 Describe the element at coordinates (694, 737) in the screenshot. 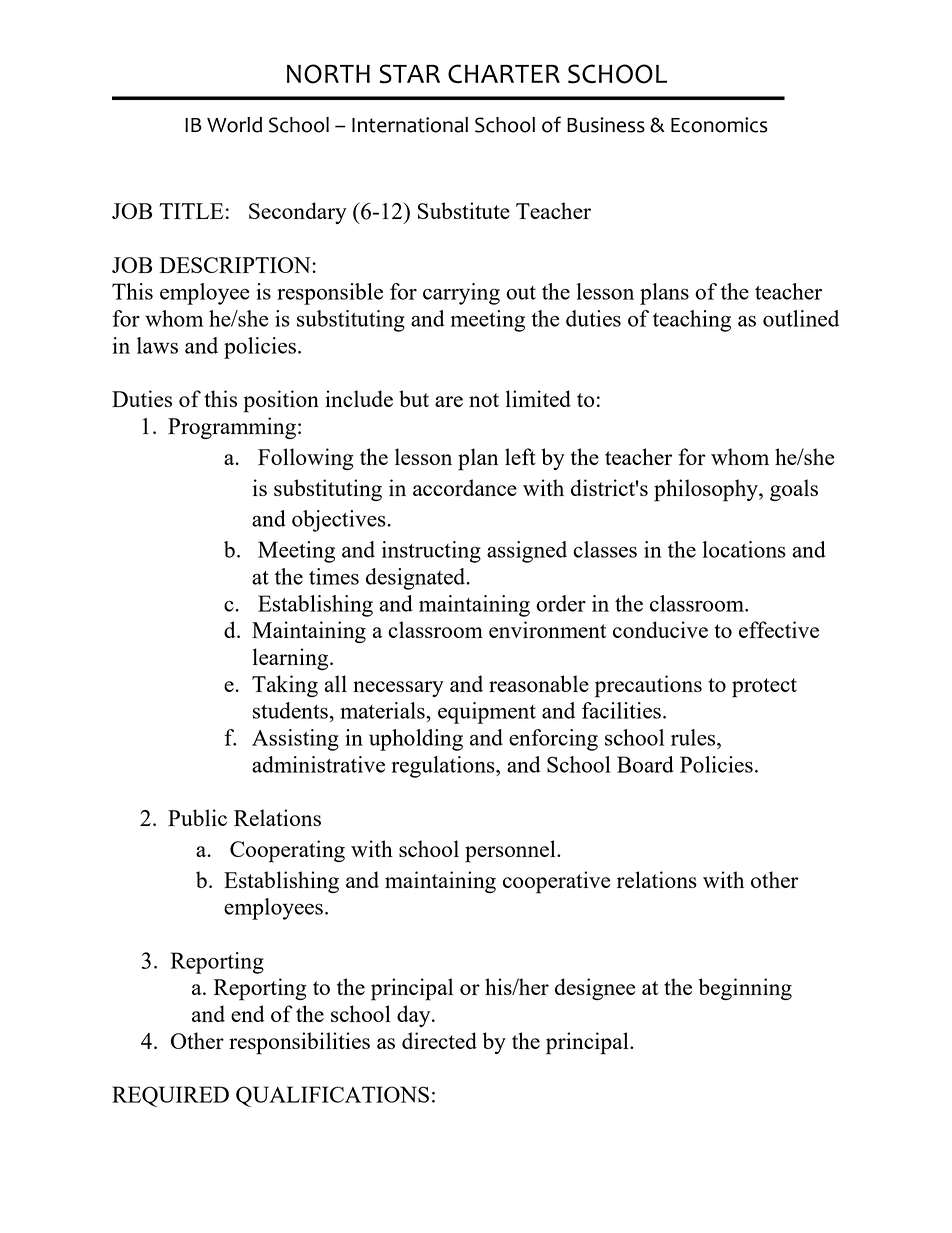

I see `rules` at that location.
